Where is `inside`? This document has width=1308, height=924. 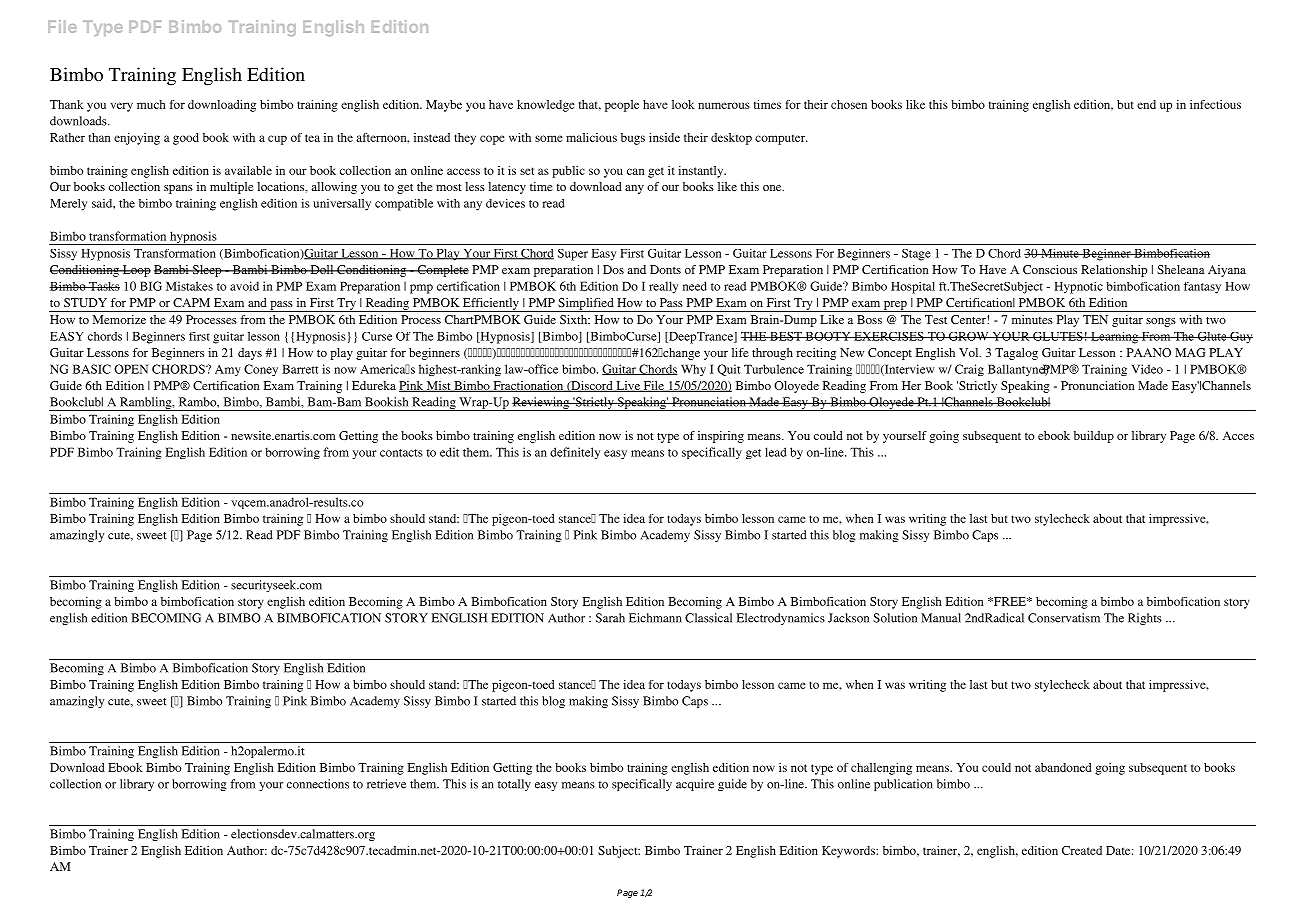 inside is located at coordinates (664, 137).
